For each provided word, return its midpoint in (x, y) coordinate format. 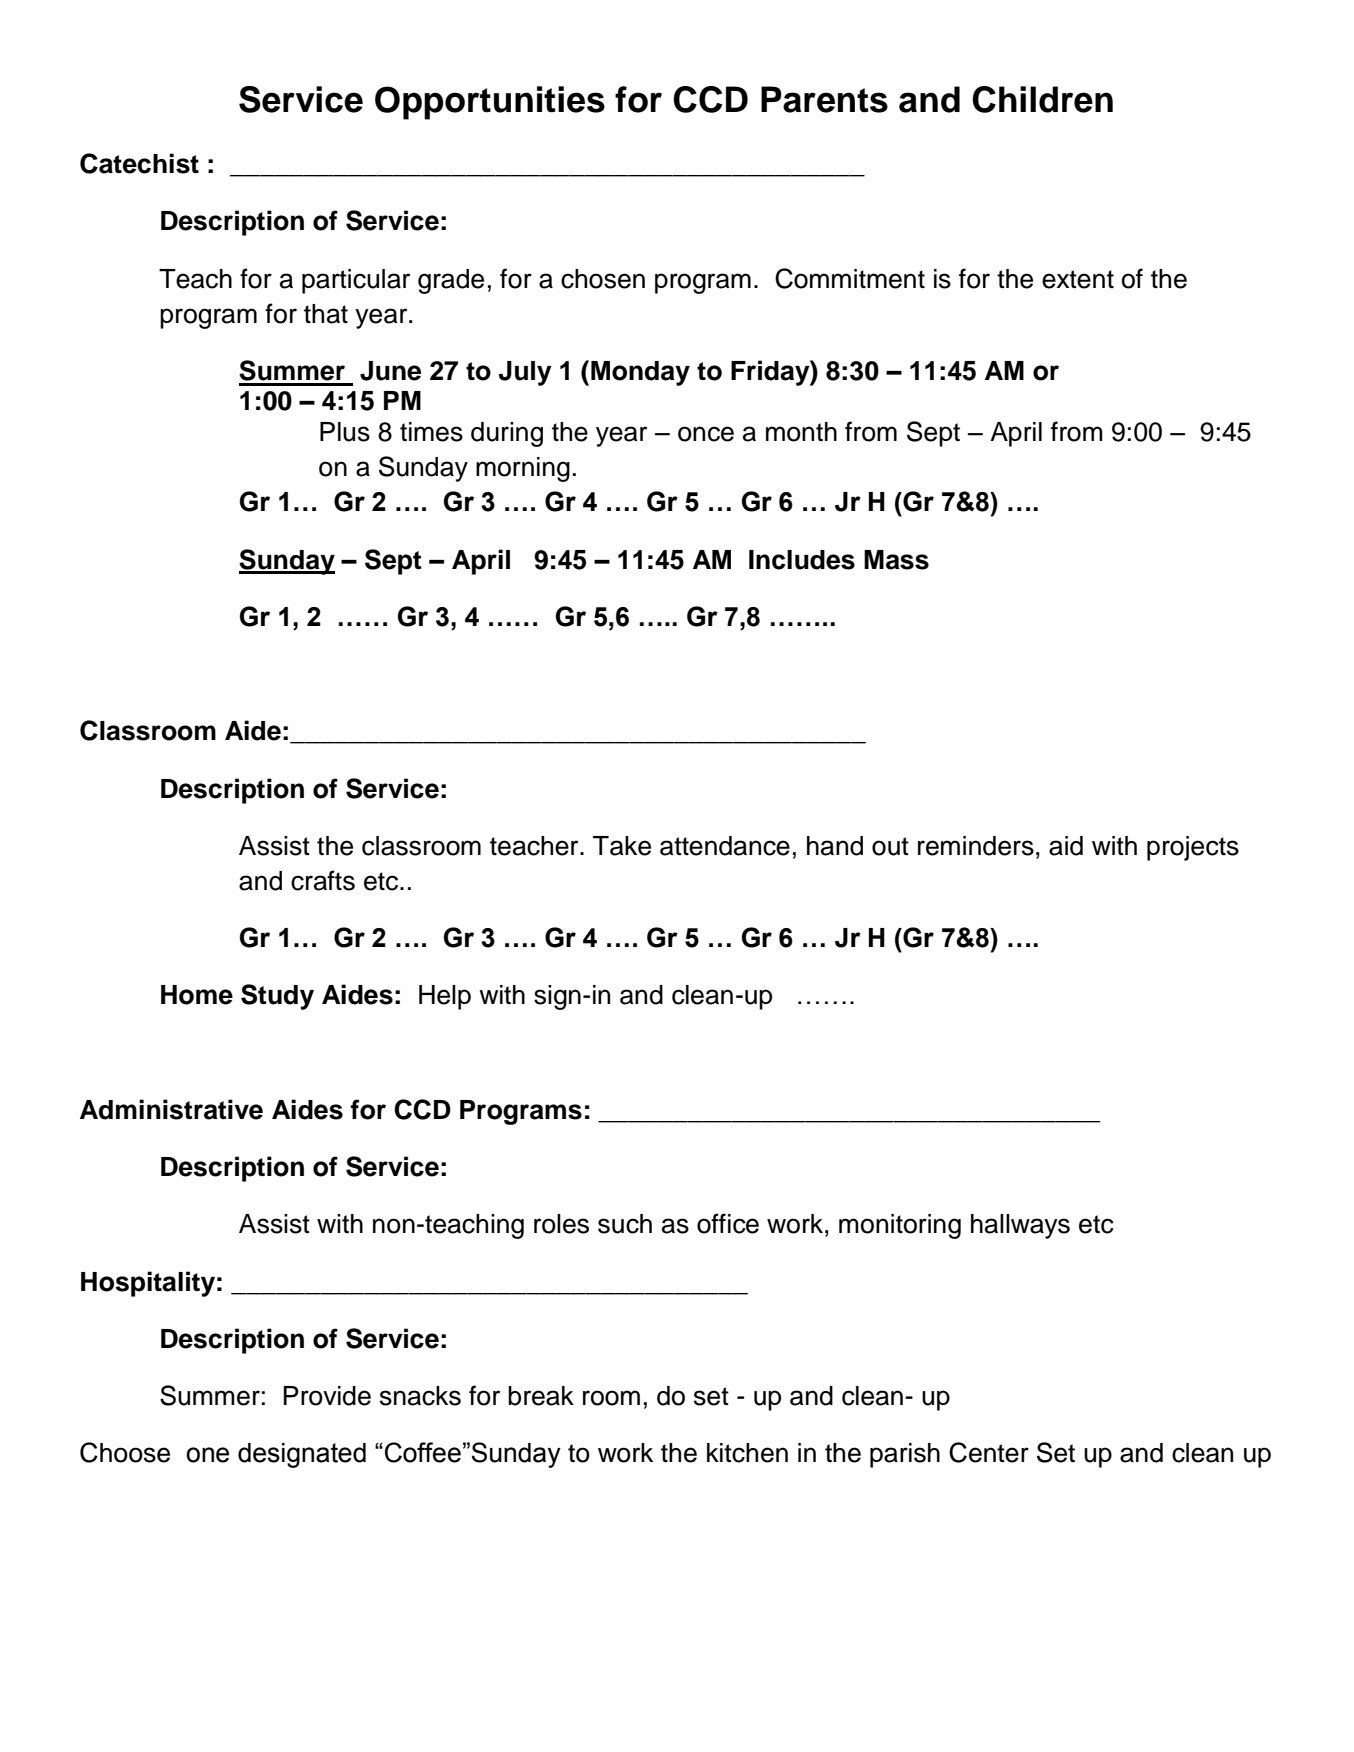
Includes (802, 560)
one (207, 1455)
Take (622, 846)
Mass (896, 560)
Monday (640, 373)
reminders (976, 846)
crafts (323, 880)
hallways (1020, 1226)
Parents (824, 99)
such (625, 1224)
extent (1078, 279)
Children (1042, 99)
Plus (345, 432)
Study (277, 997)
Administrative (171, 1109)
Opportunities (490, 103)
